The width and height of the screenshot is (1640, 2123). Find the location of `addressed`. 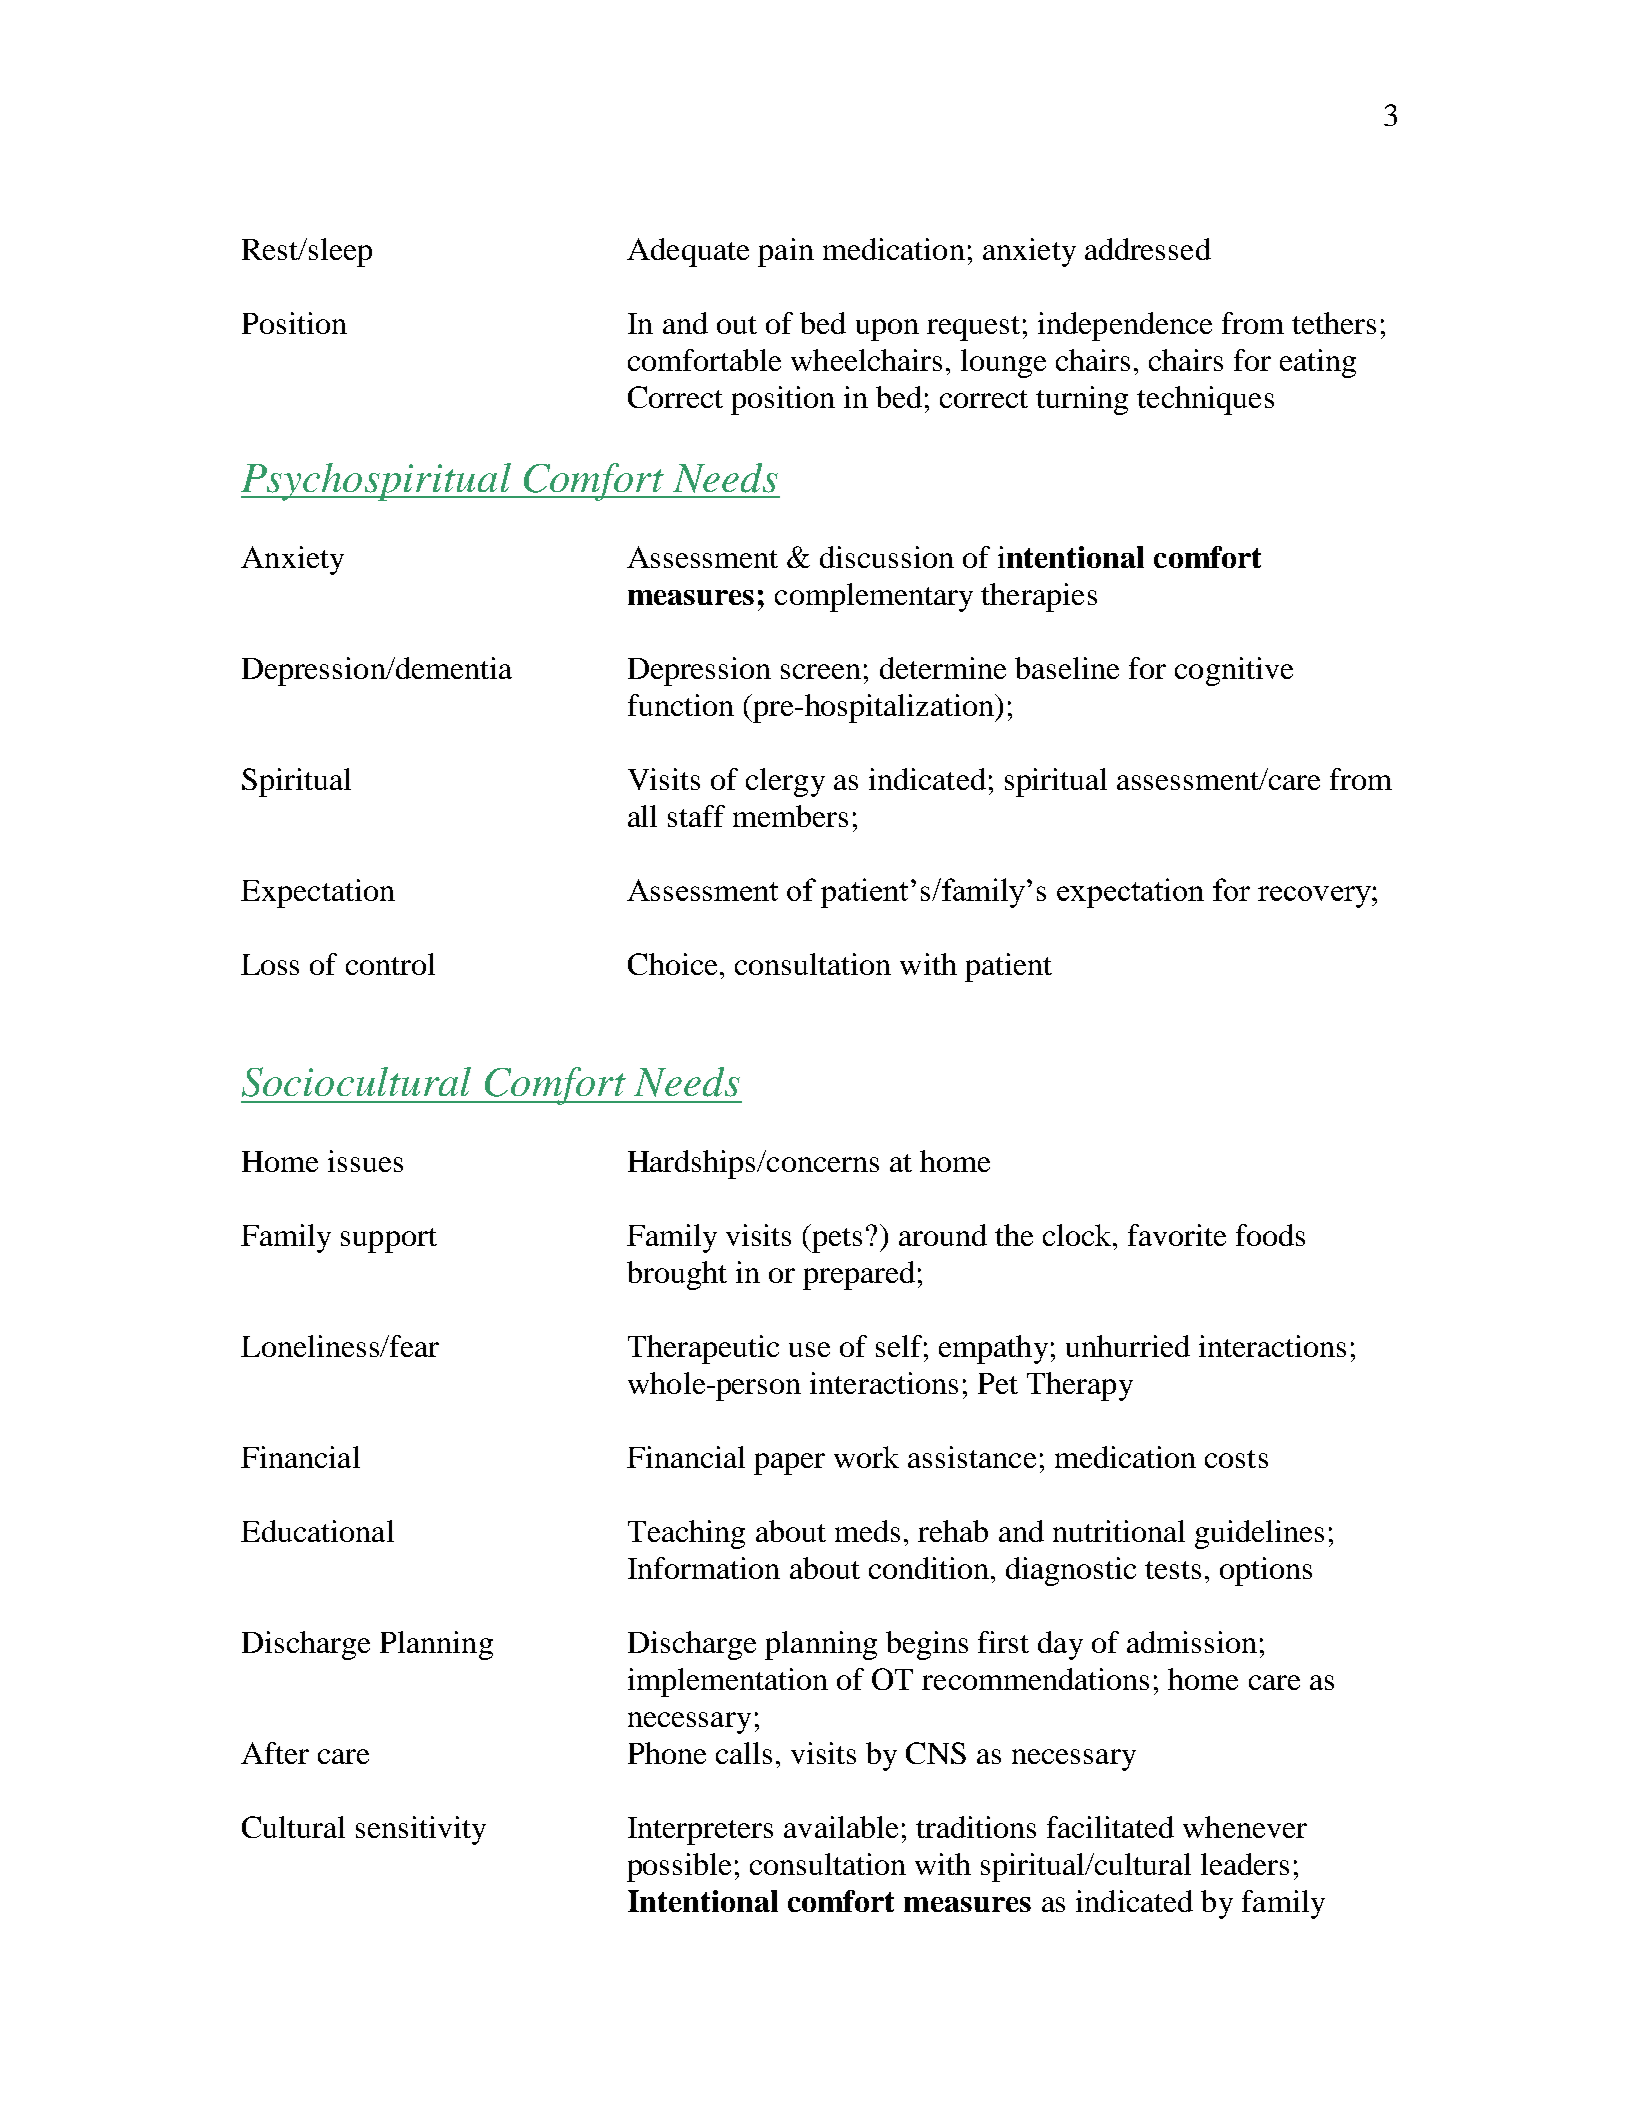

addressed is located at coordinates (1148, 249).
